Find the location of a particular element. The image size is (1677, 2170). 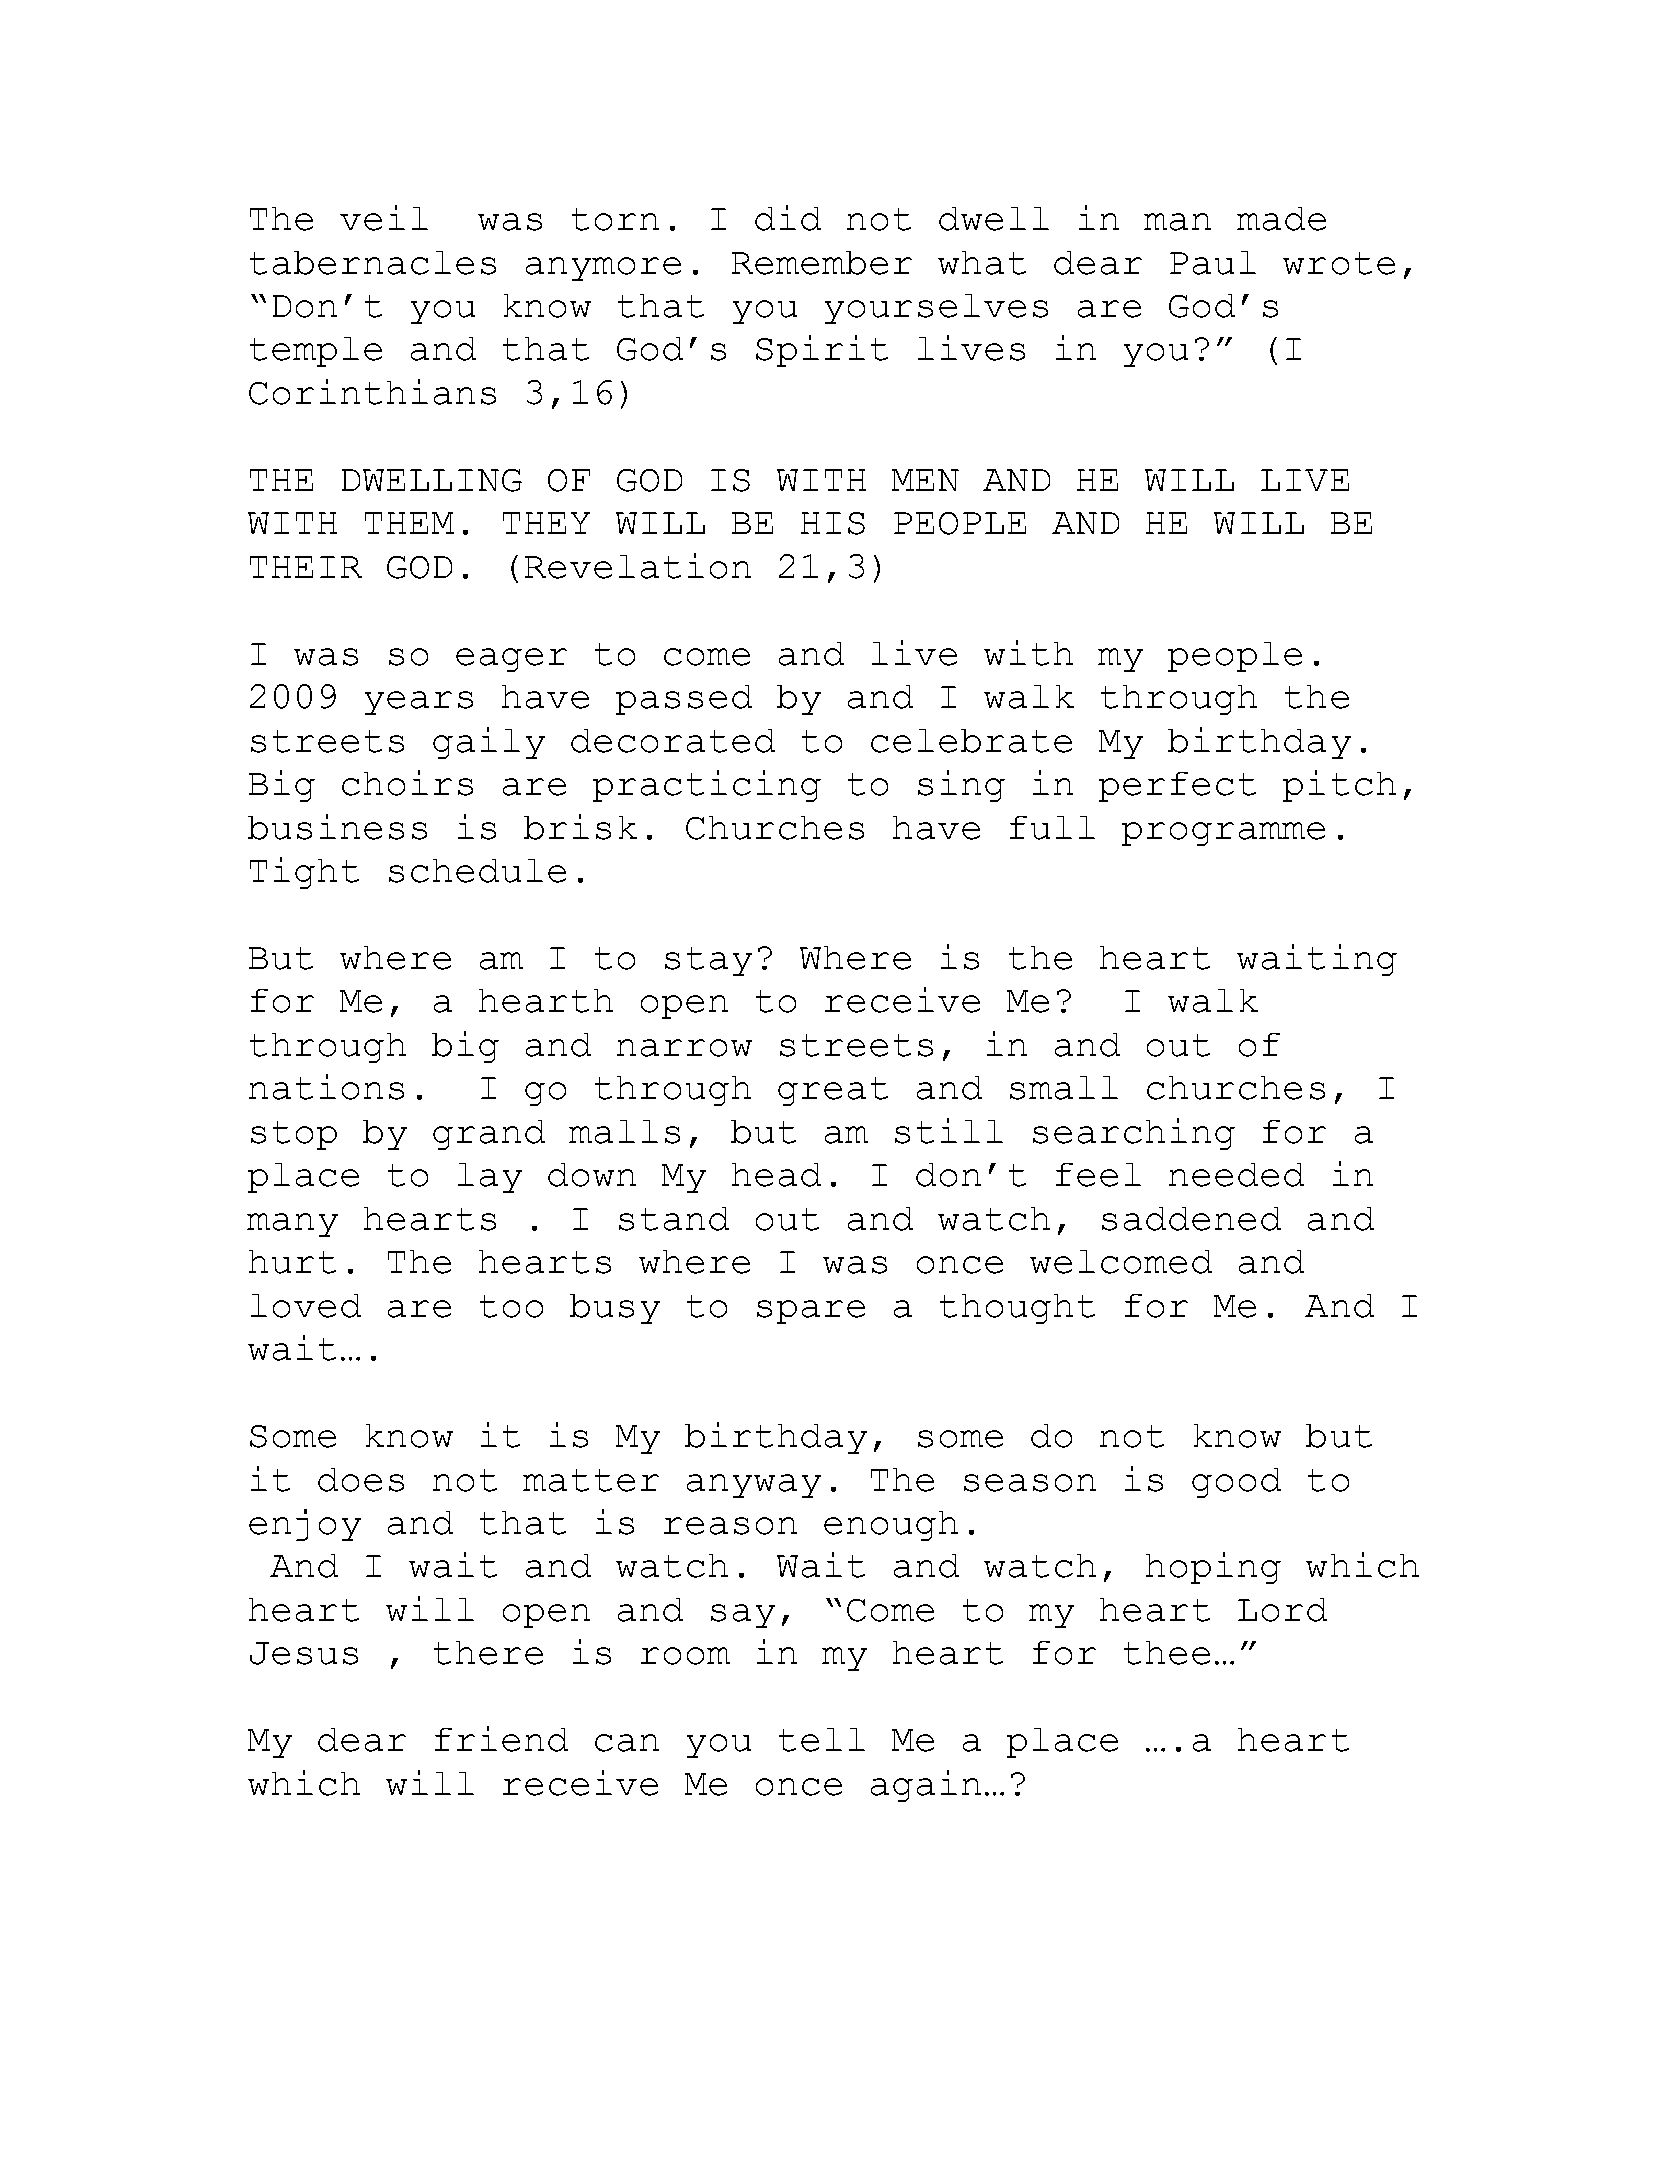

tabernacles is located at coordinates (373, 263).
